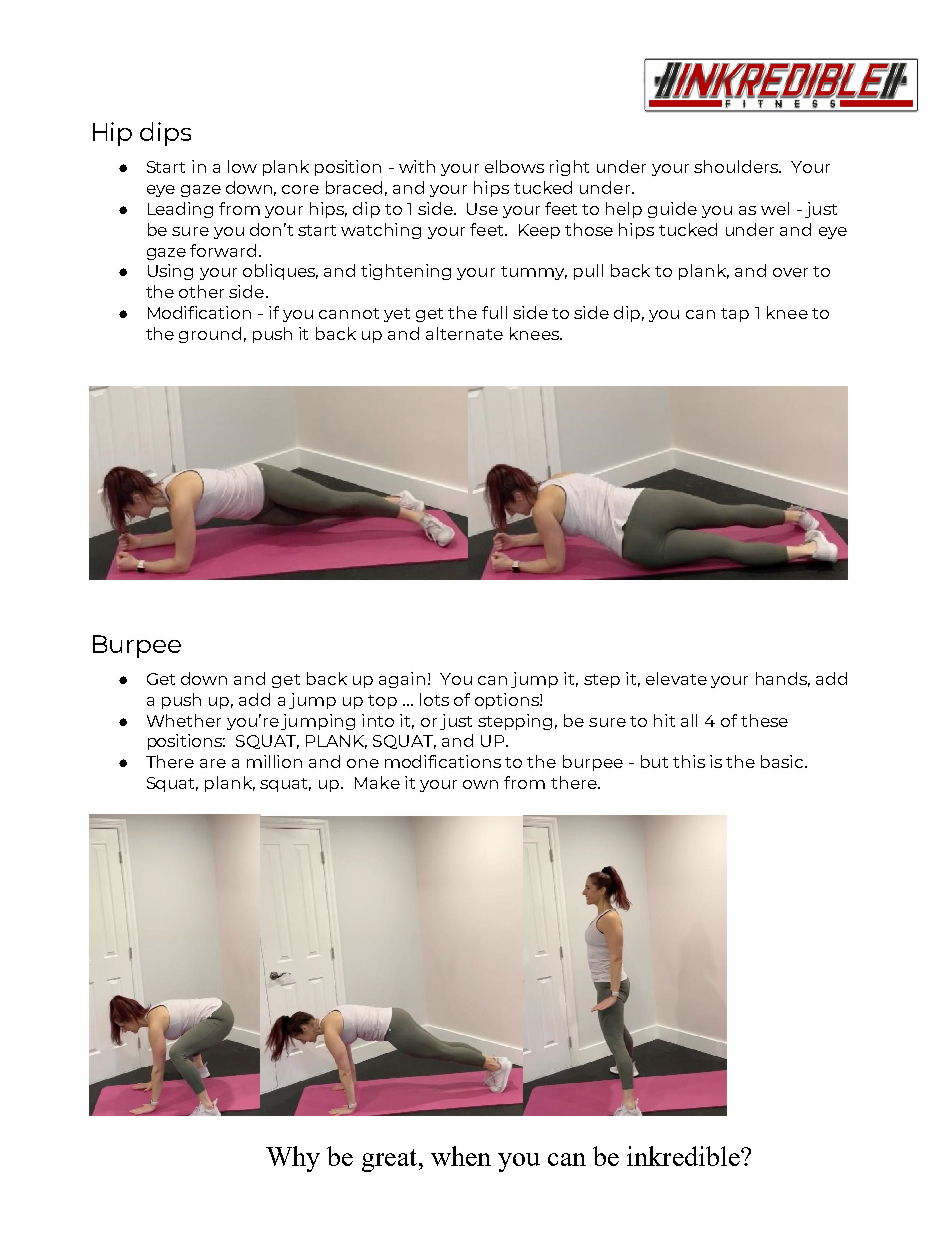 The height and width of the screenshot is (1233, 952). Describe the element at coordinates (389, 1160) in the screenshot. I see `great` at that location.
